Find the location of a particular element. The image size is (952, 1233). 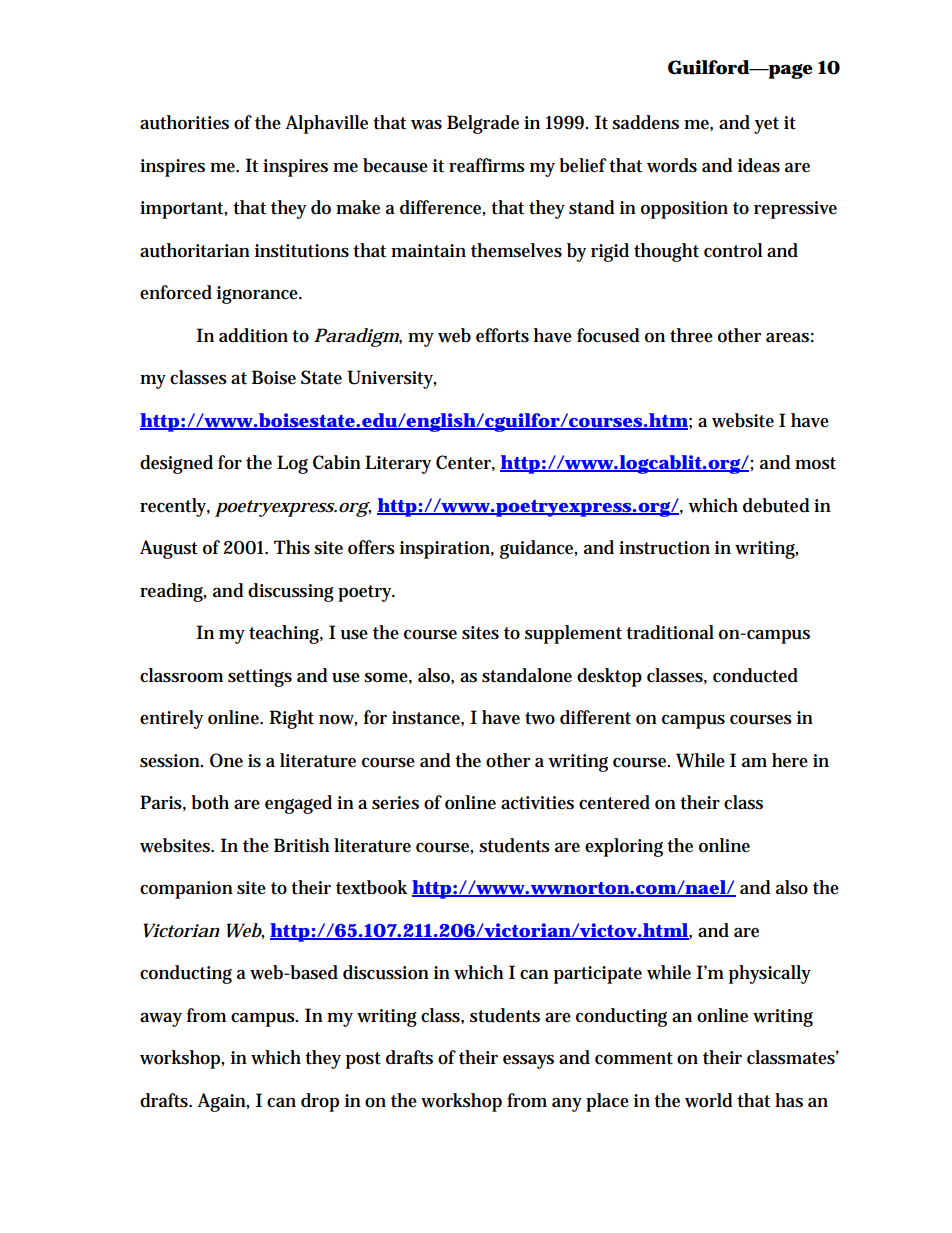

activities is located at coordinates (537, 803).
